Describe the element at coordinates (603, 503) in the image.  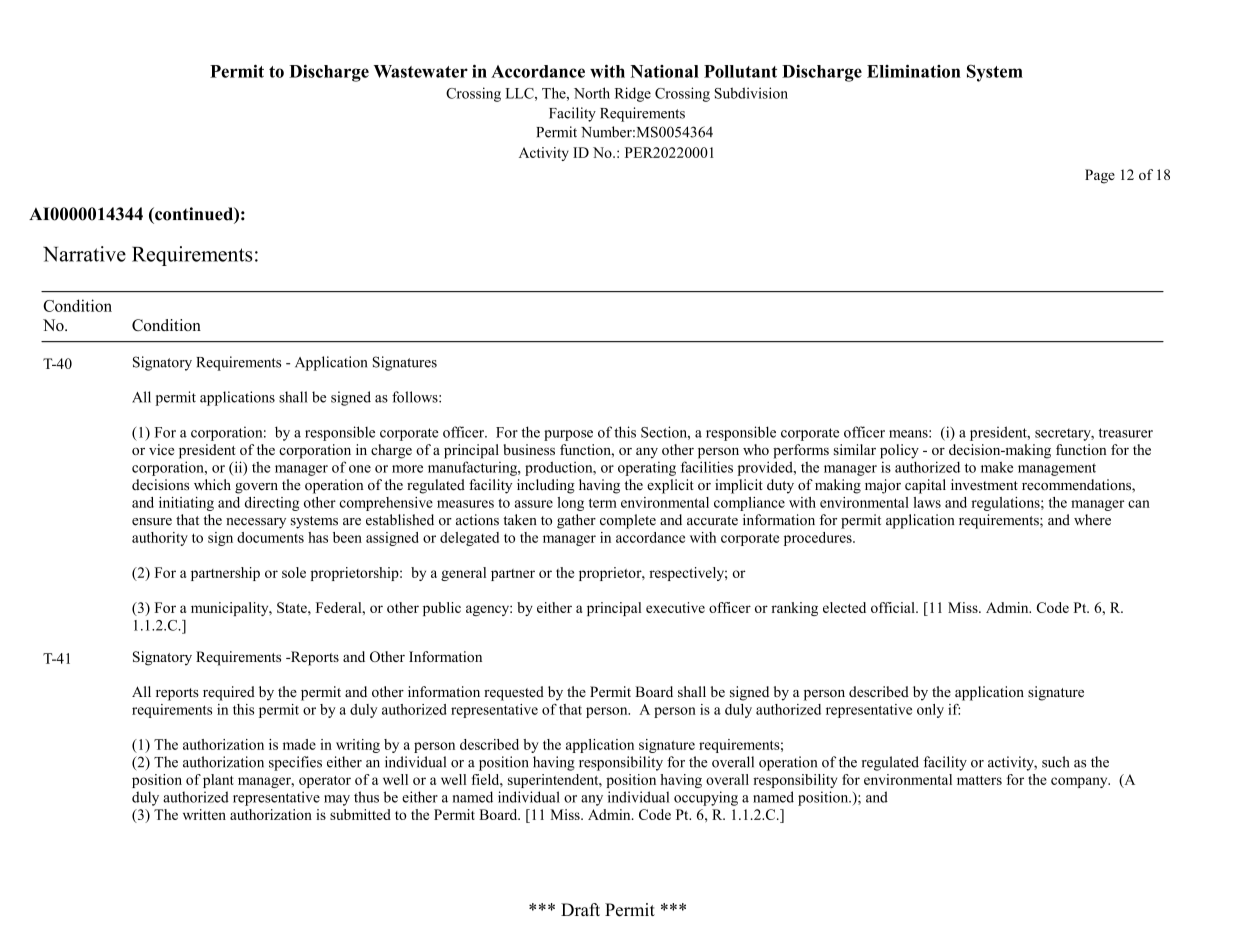
I see `term` at that location.
